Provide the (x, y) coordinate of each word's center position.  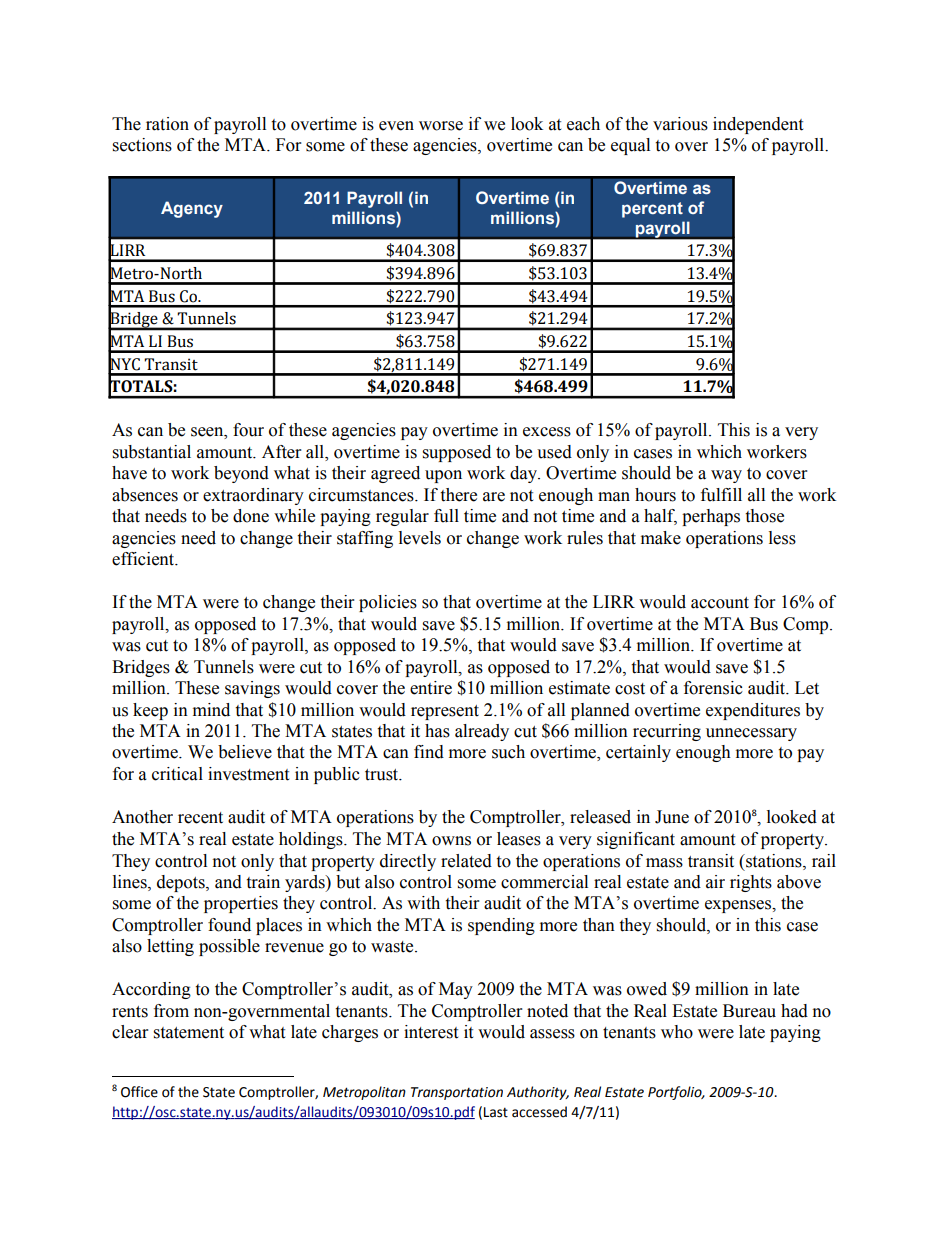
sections (142, 145)
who (677, 1032)
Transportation (457, 1093)
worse (441, 126)
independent (758, 125)
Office (139, 1092)
